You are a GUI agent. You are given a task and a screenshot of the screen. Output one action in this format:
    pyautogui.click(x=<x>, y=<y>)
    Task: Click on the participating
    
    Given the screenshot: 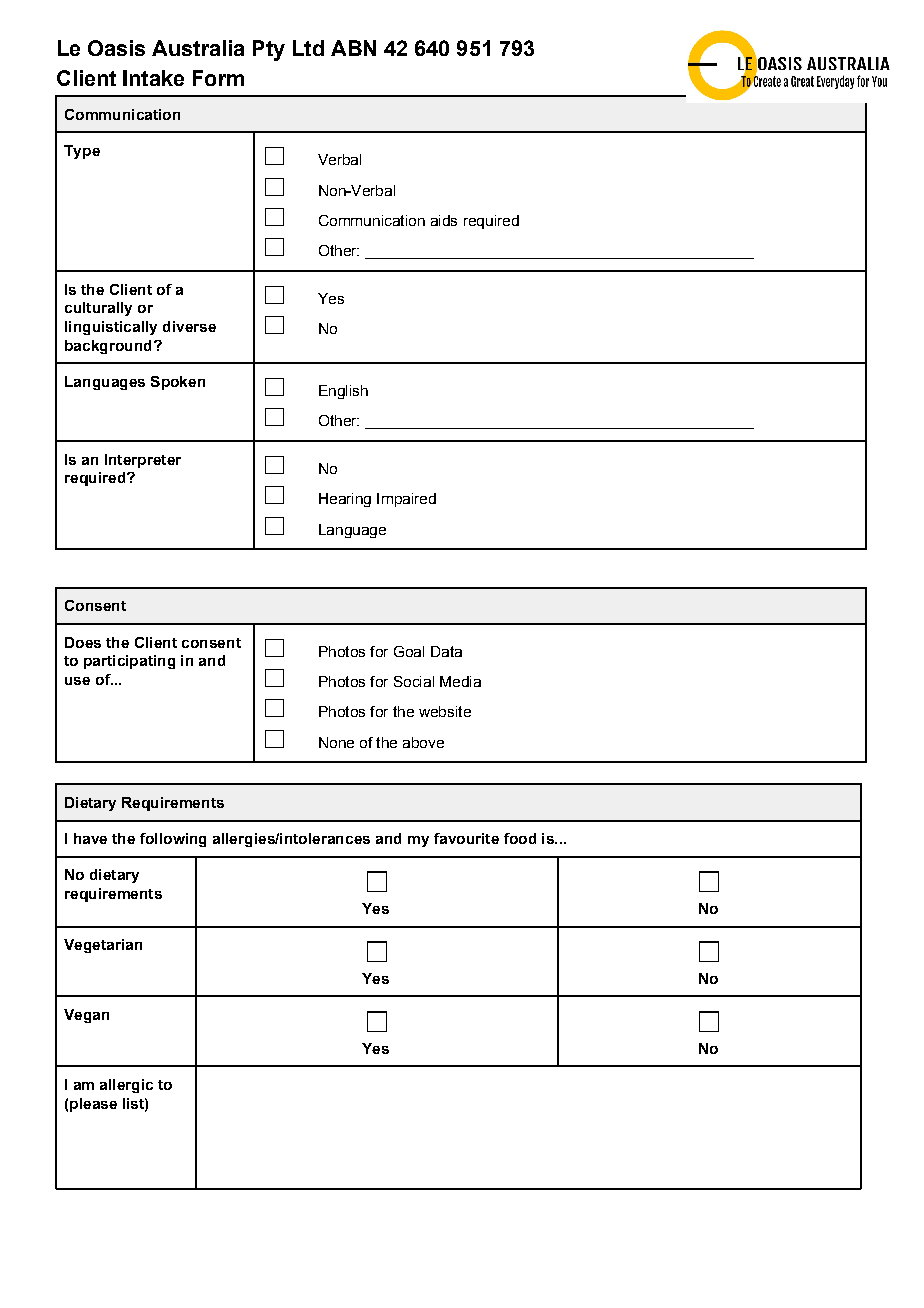 What is the action you would take?
    pyautogui.click(x=129, y=662)
